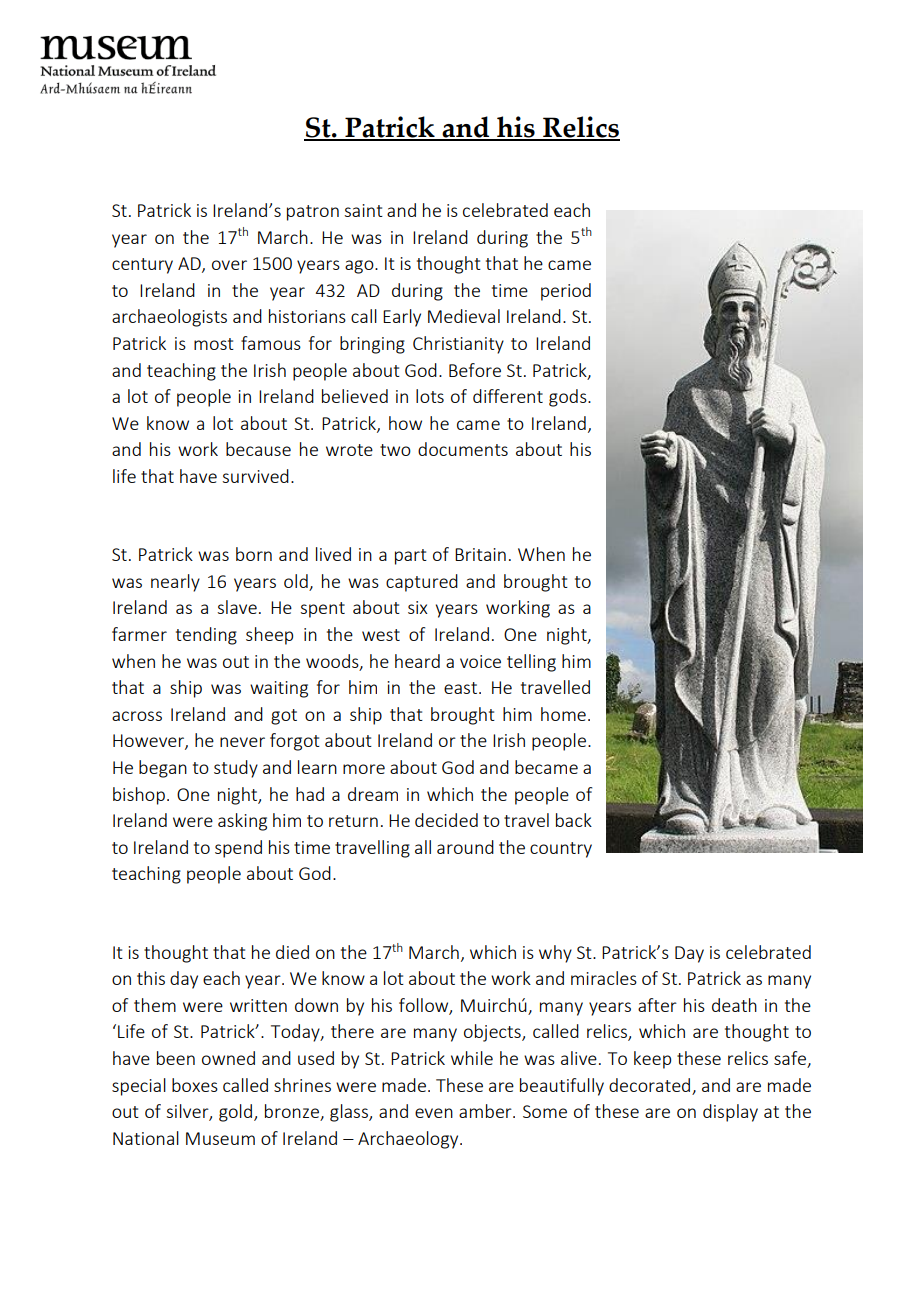  I want to click on decorated, so click(649, 1085).
